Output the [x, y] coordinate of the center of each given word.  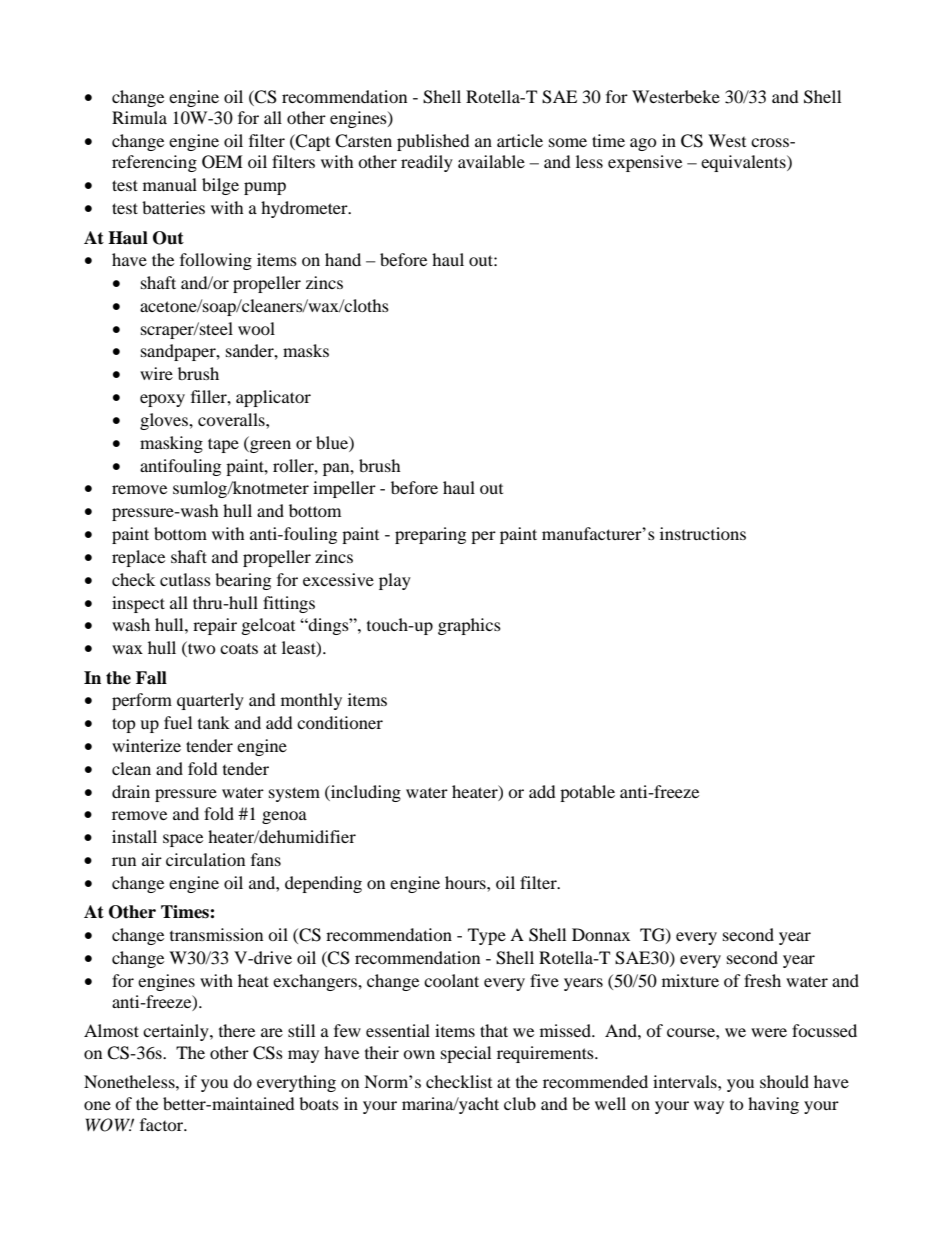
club [520, 1103]
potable [587, 793]
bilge [220, 186]
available [491, 161]
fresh [762, 980]
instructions [703, 533]
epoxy [162, 400]
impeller [344, 489]
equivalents [744, 163]
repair [215, 626]
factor [162, 1124]
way [709, 1107]
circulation [205, 859]
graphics [469, 626]
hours [466, 882]
